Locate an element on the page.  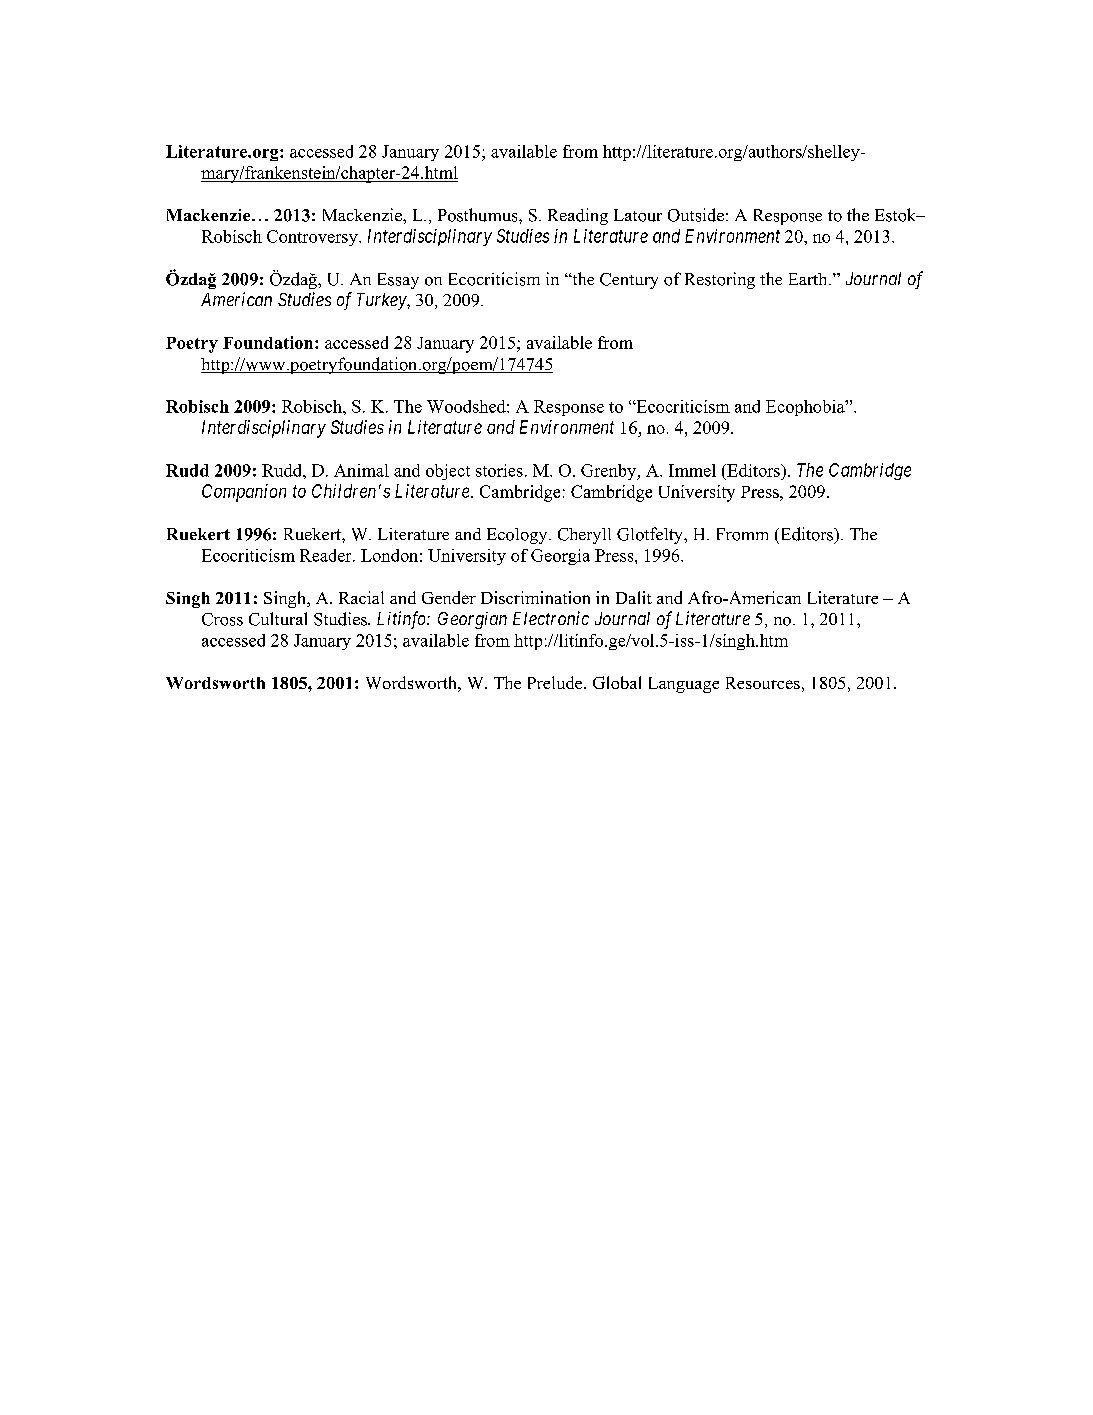
Animal is located at coordinates (361, 470).
